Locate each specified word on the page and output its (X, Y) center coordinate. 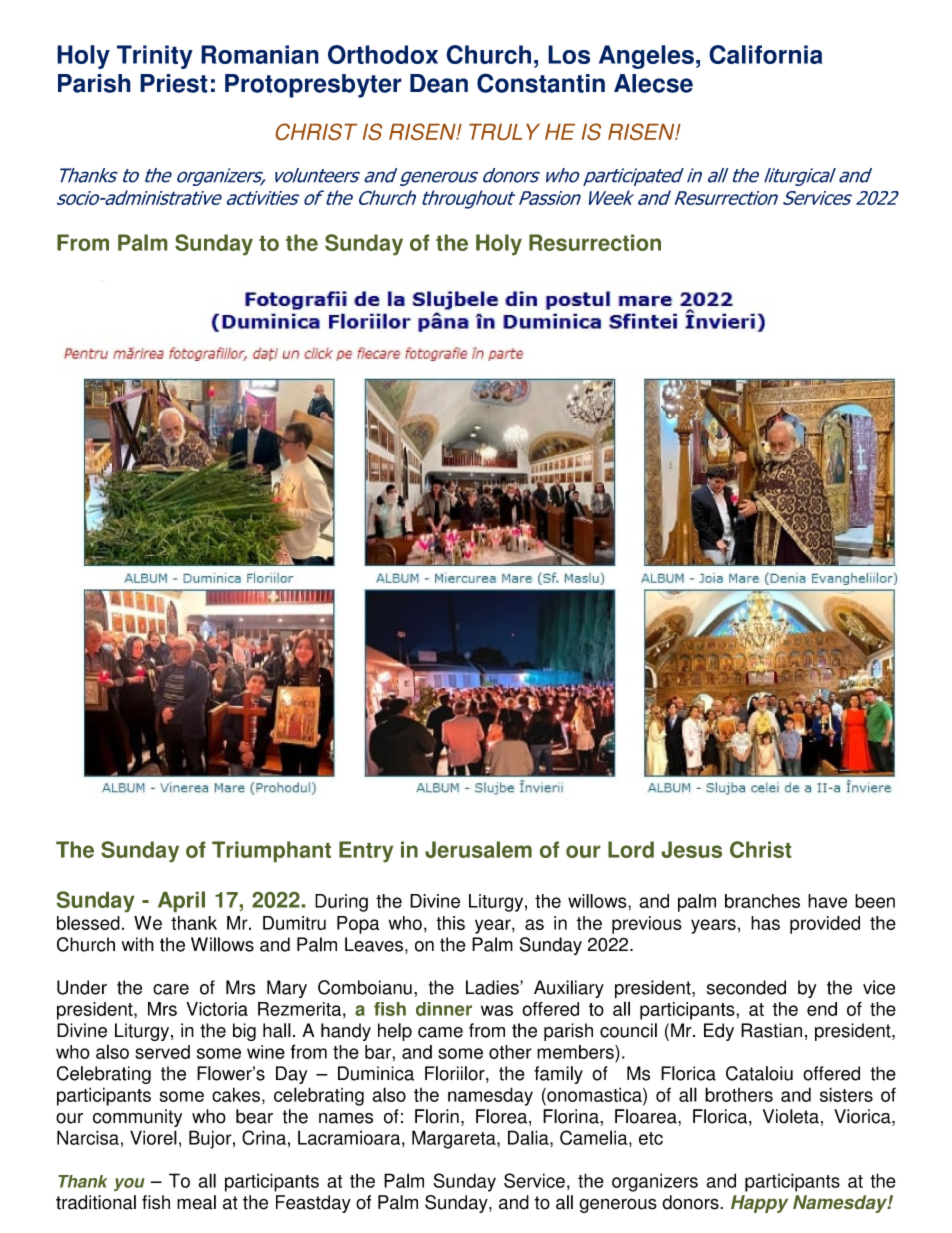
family (558, 1075)
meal (196, 1202)
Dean (439, 83)
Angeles (646, 57)
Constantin (541, 83)
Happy (759, 1204)
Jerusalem (478, 849)
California (766, 54)
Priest (174, 83)
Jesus (692, 849)
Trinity (155, 57)
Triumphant (271, 851)
